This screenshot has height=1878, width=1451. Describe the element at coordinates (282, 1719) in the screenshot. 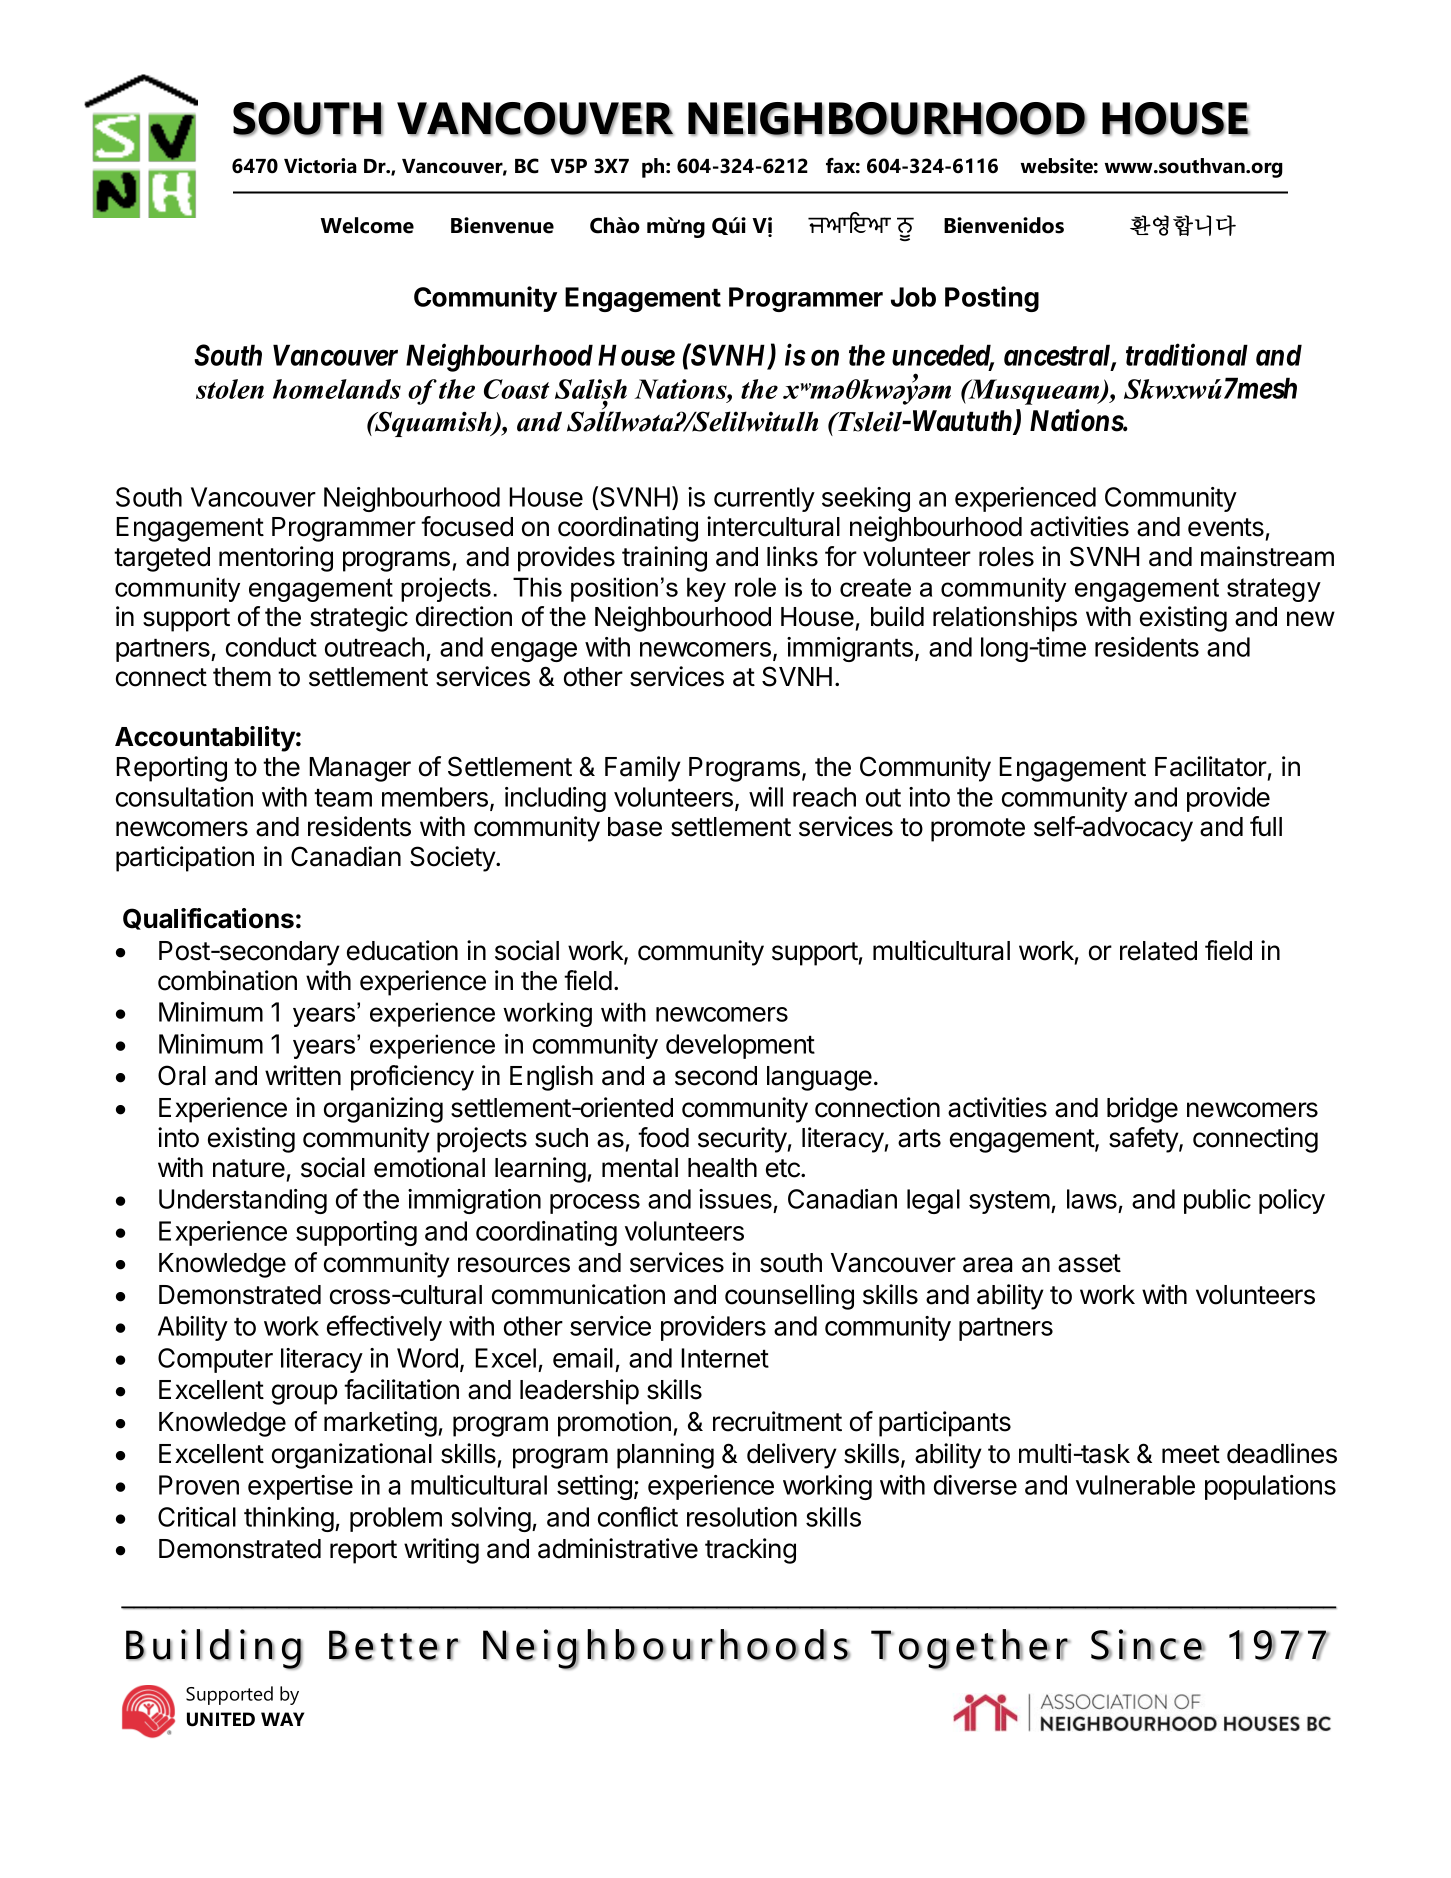

I see `WAY` at that location.
